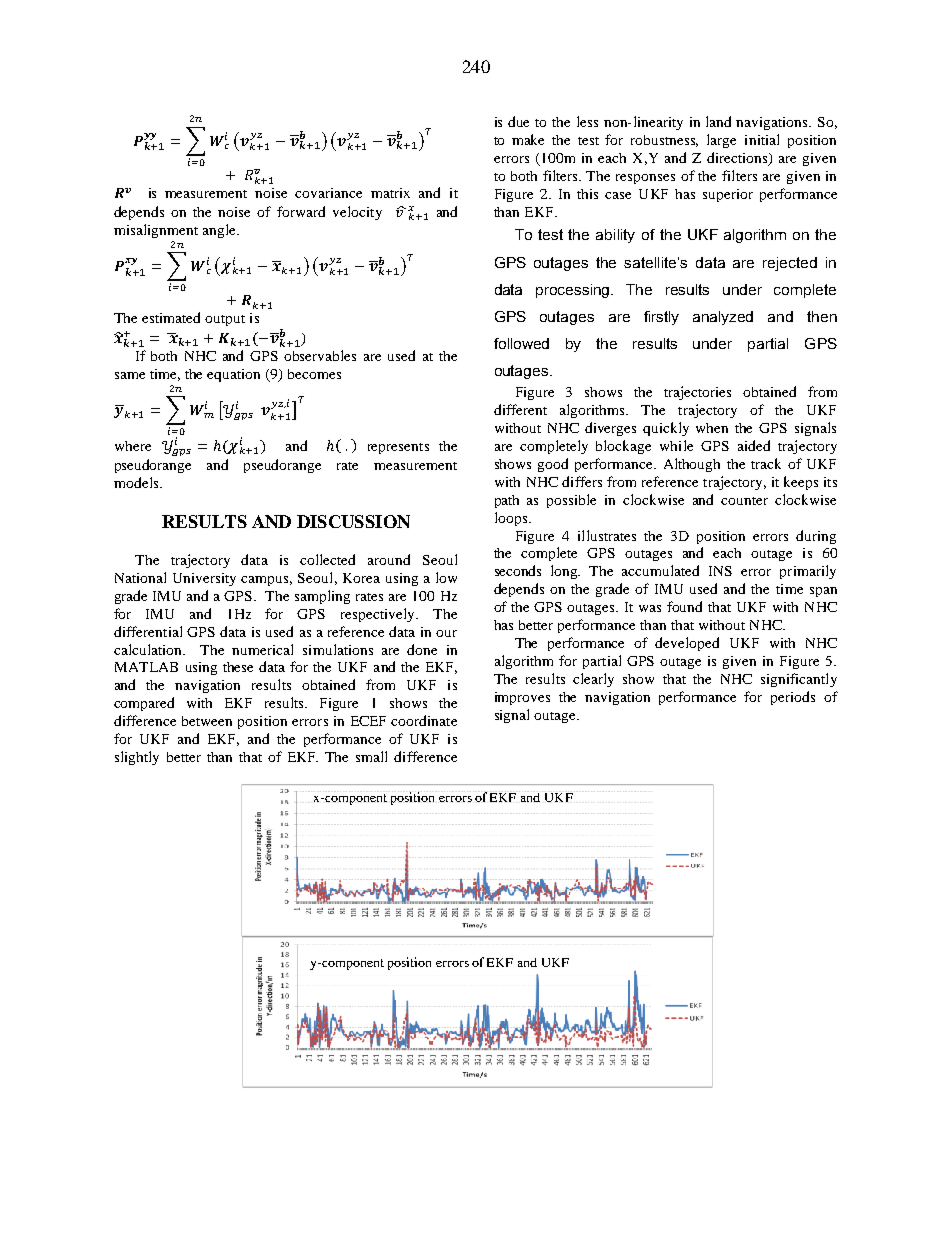 This screenshot has height=1233, width=952. What do you see at coordinates (793, 698) in the screenshot?
I see `periods` at bounding box center [793, 698].
